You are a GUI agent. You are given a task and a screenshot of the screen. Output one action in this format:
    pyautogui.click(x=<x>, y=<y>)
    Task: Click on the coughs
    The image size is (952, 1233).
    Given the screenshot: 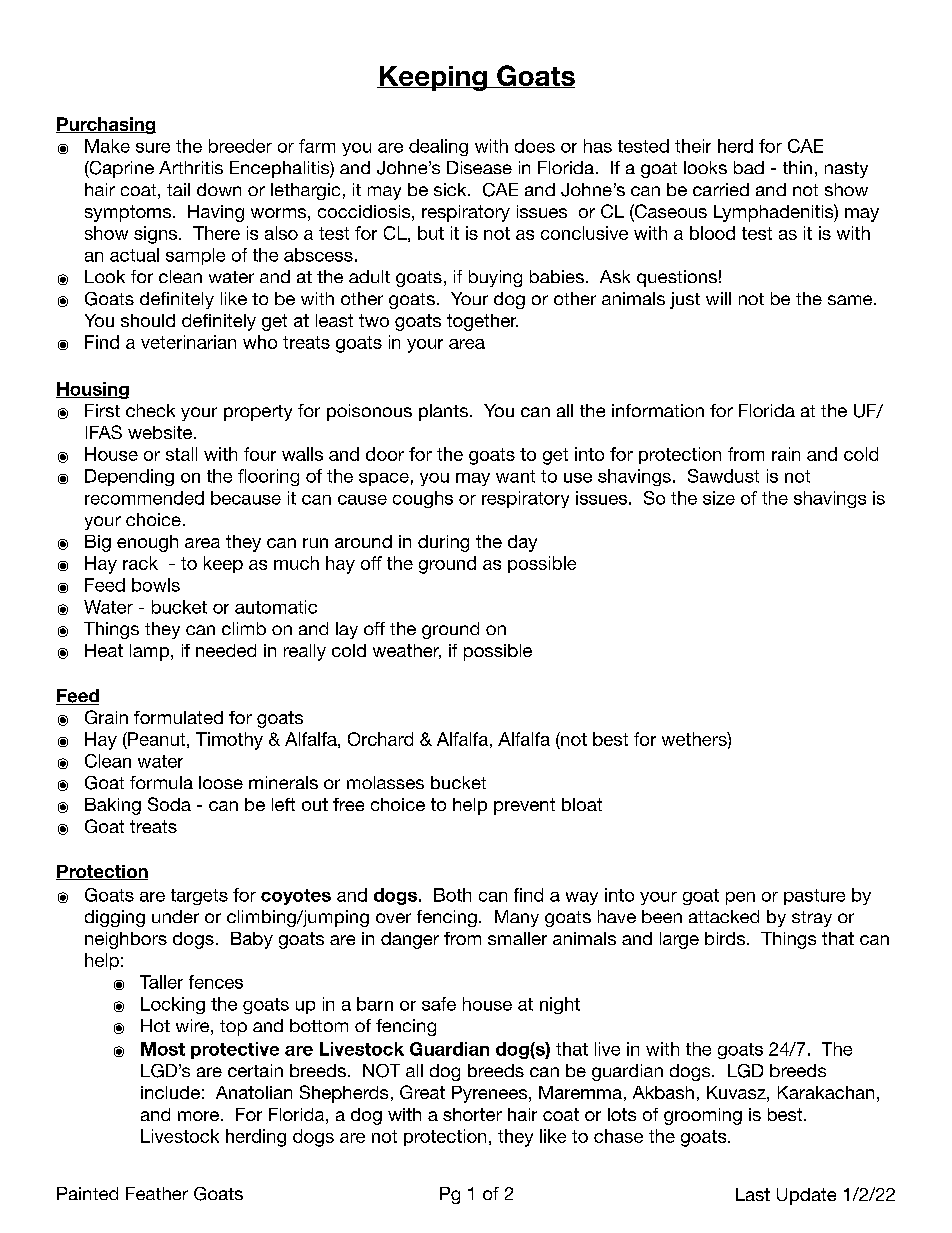 What is the action you would take?
    pyautogui.click(x=423, y=499)
